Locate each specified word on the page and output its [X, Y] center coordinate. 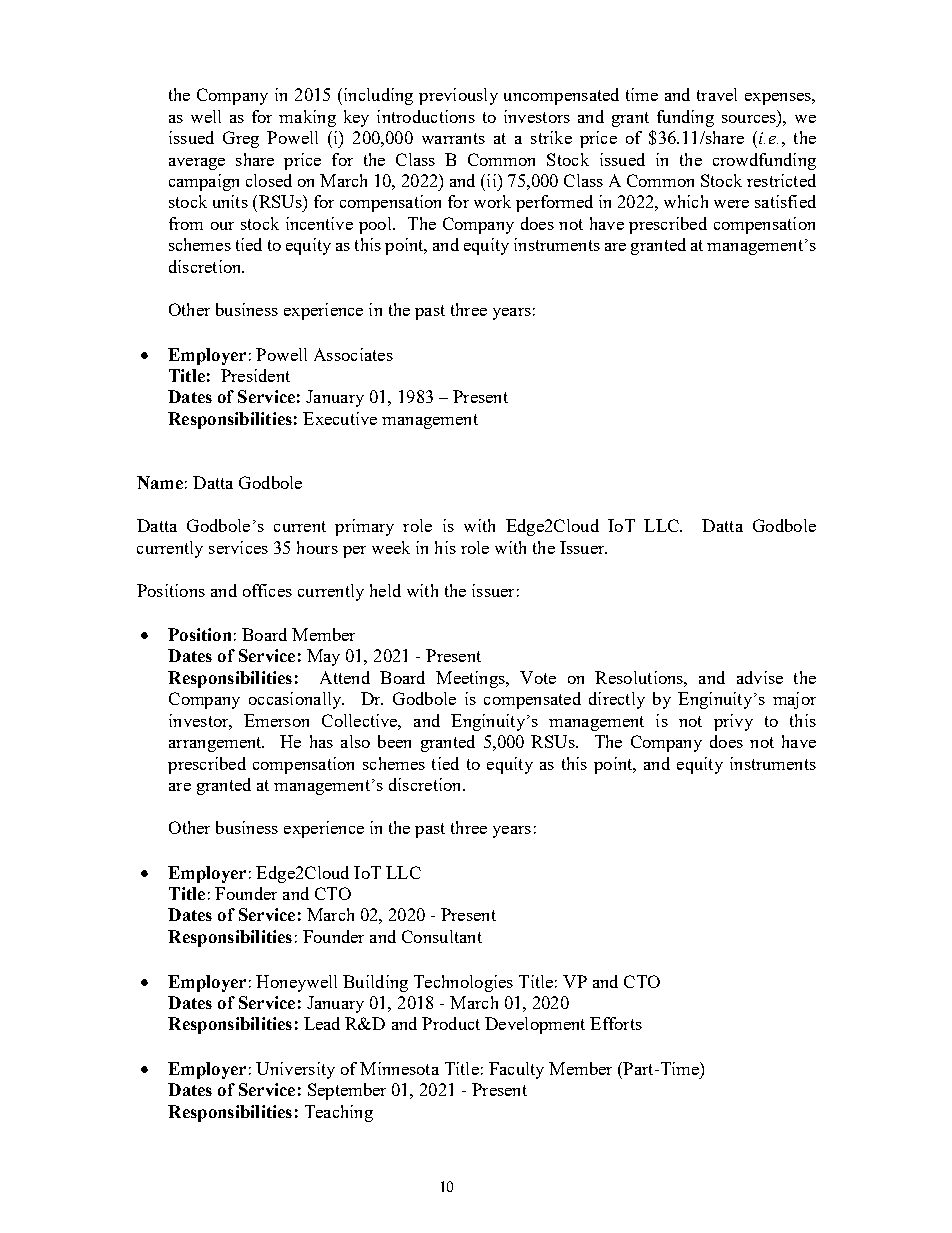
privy [733, 722]
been [394, 741]
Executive [340, 418]
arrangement [216, 744]
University [295, 1070]
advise [760, 677]
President [255, 375]
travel [717, 94]
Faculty [516, 1070]
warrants [453, 138]
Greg [241, 139]
